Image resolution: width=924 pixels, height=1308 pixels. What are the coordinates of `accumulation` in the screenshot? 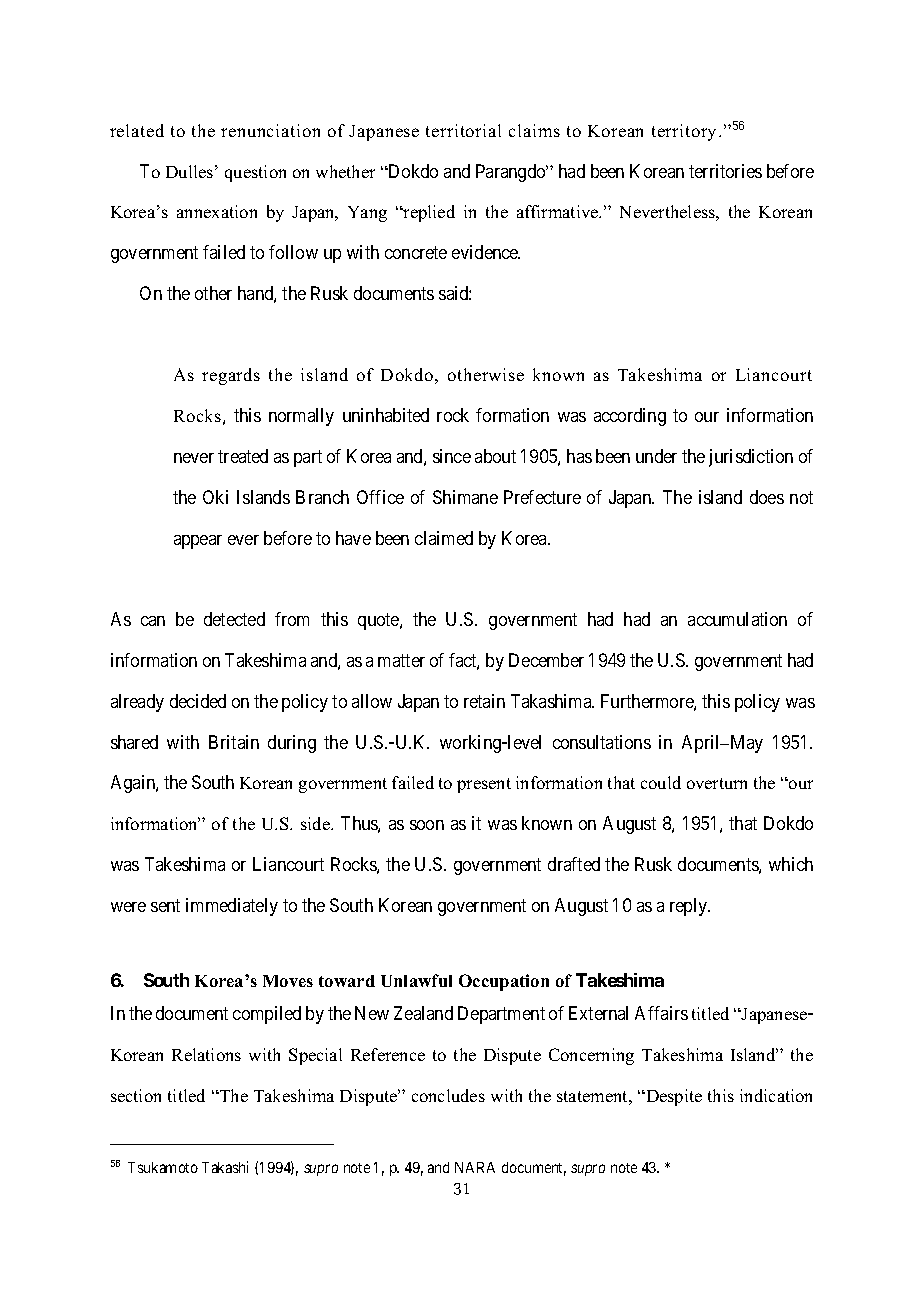 It's located at (737, 619).
